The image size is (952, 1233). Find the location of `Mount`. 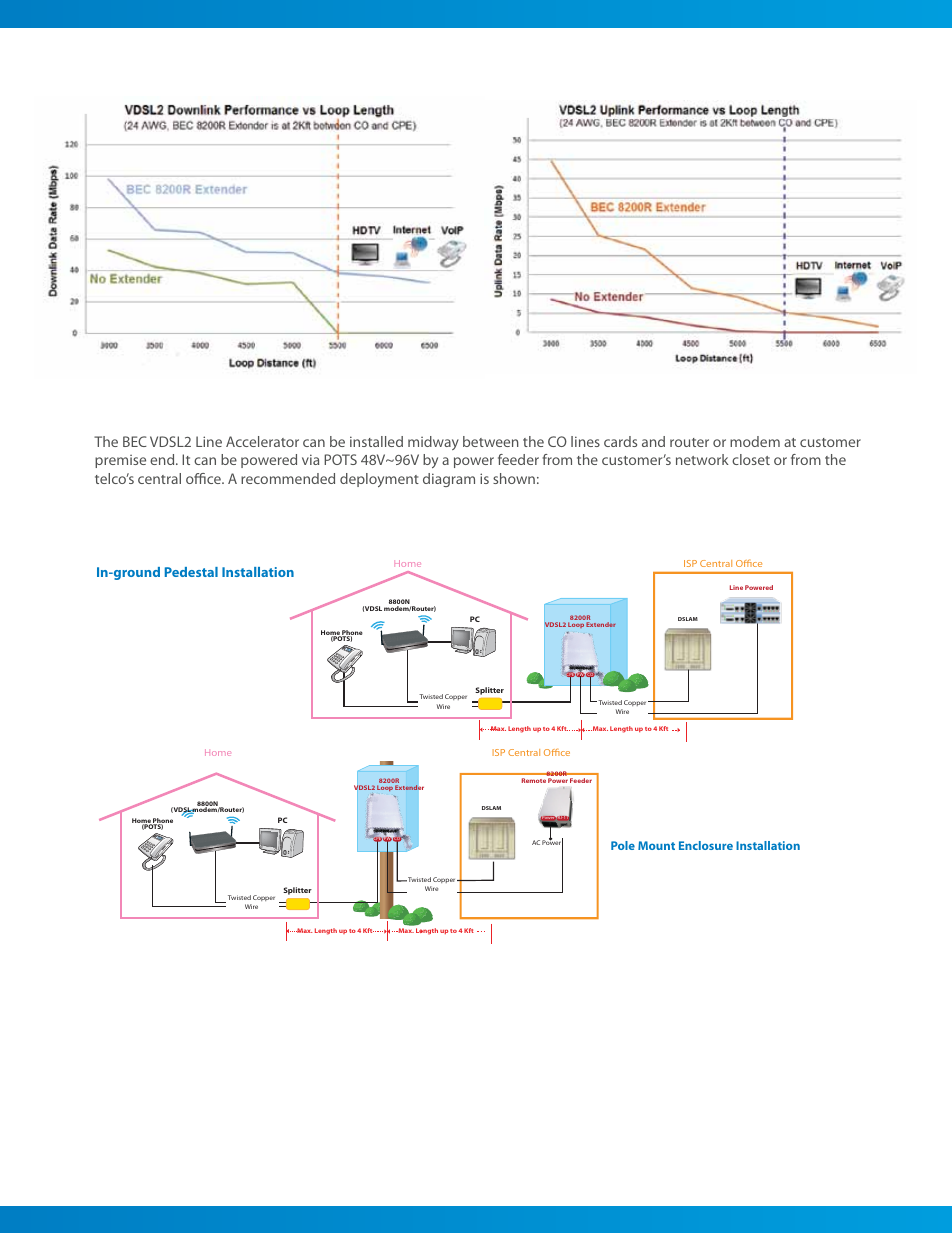

Mount is located at coordinates (656, 845).
